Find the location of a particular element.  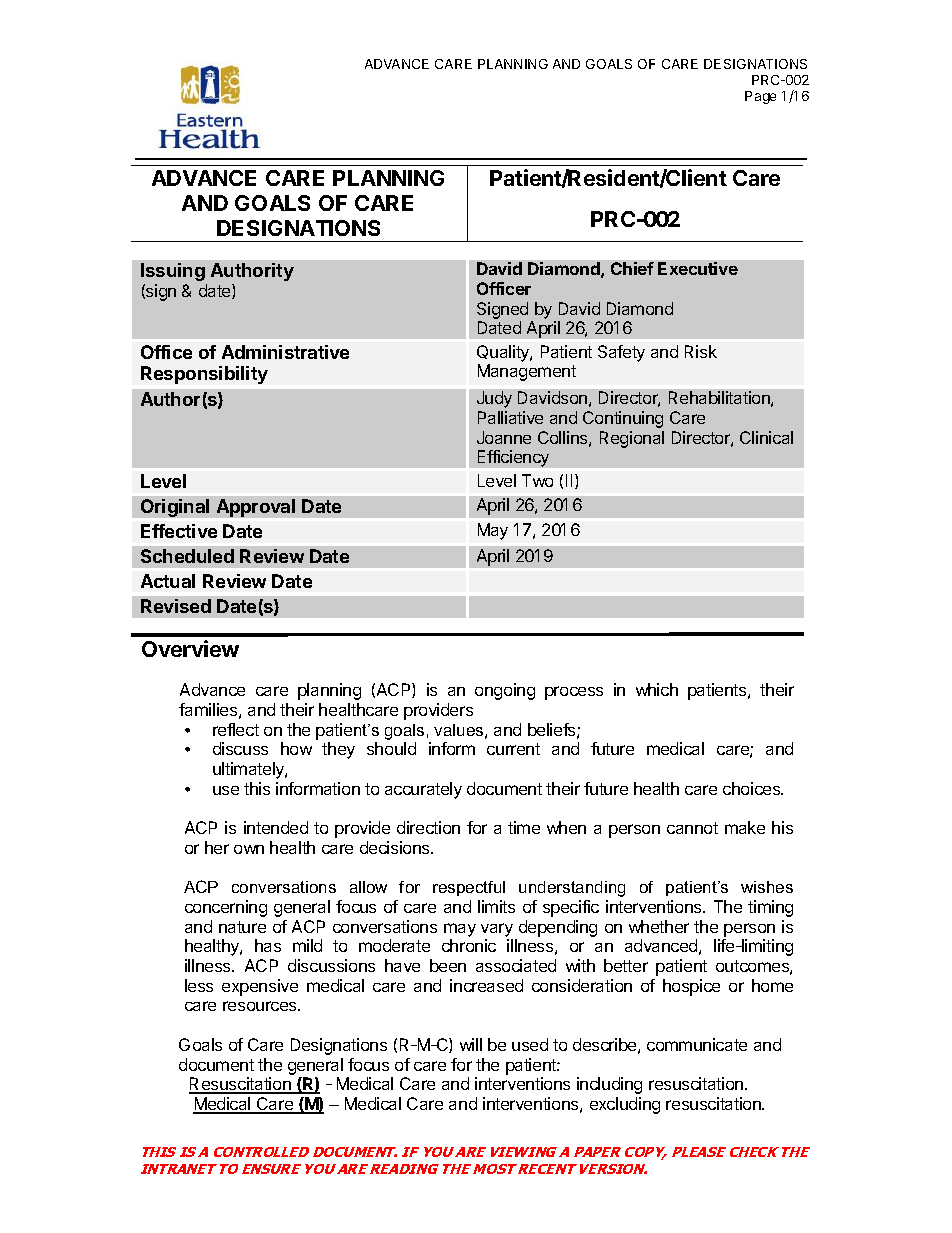

communicate is located at coordinates (697, 1044).
